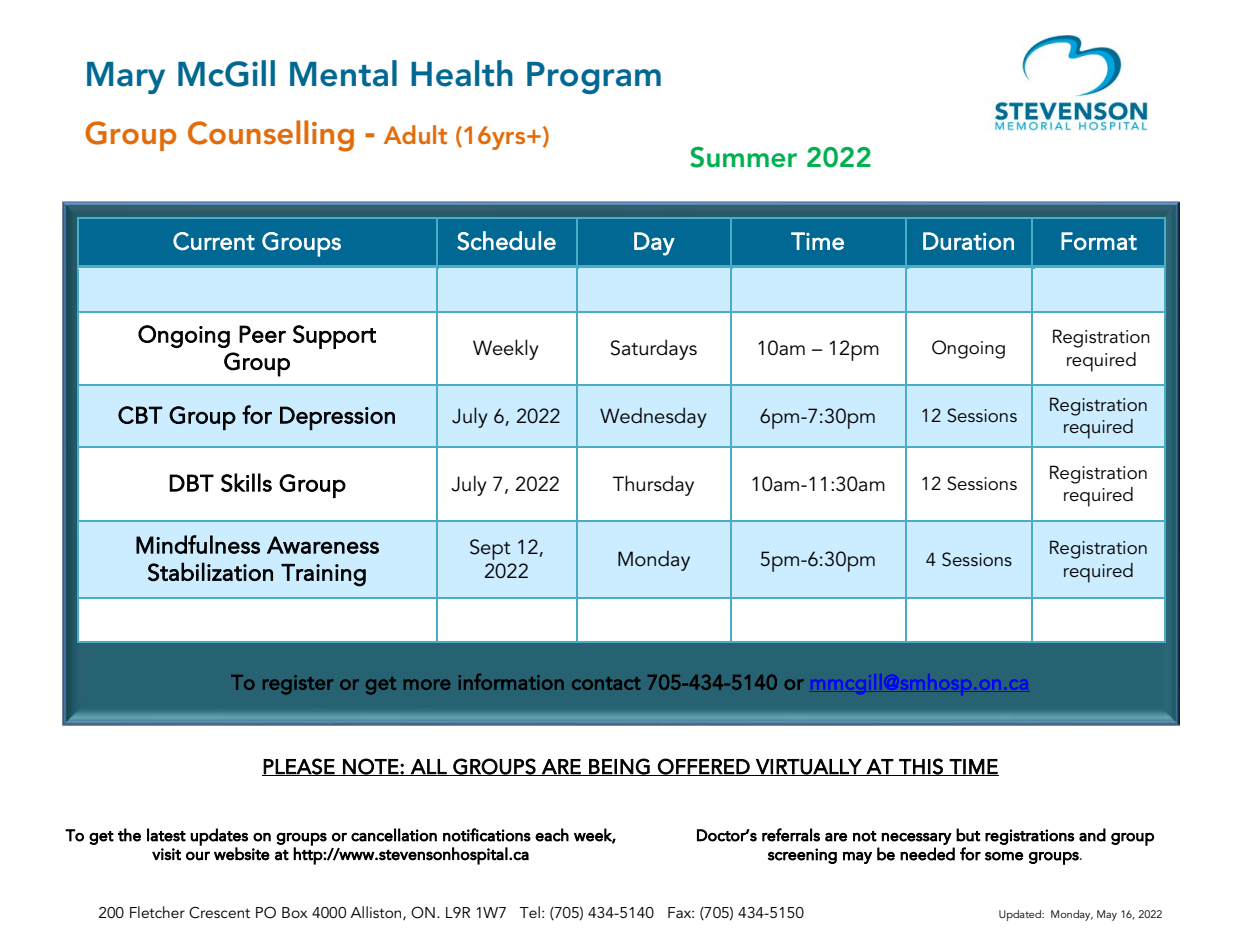 Image resolution: width=1233 pixels, height=952 pixels. I want to click on Duration, so click(968, 241).
